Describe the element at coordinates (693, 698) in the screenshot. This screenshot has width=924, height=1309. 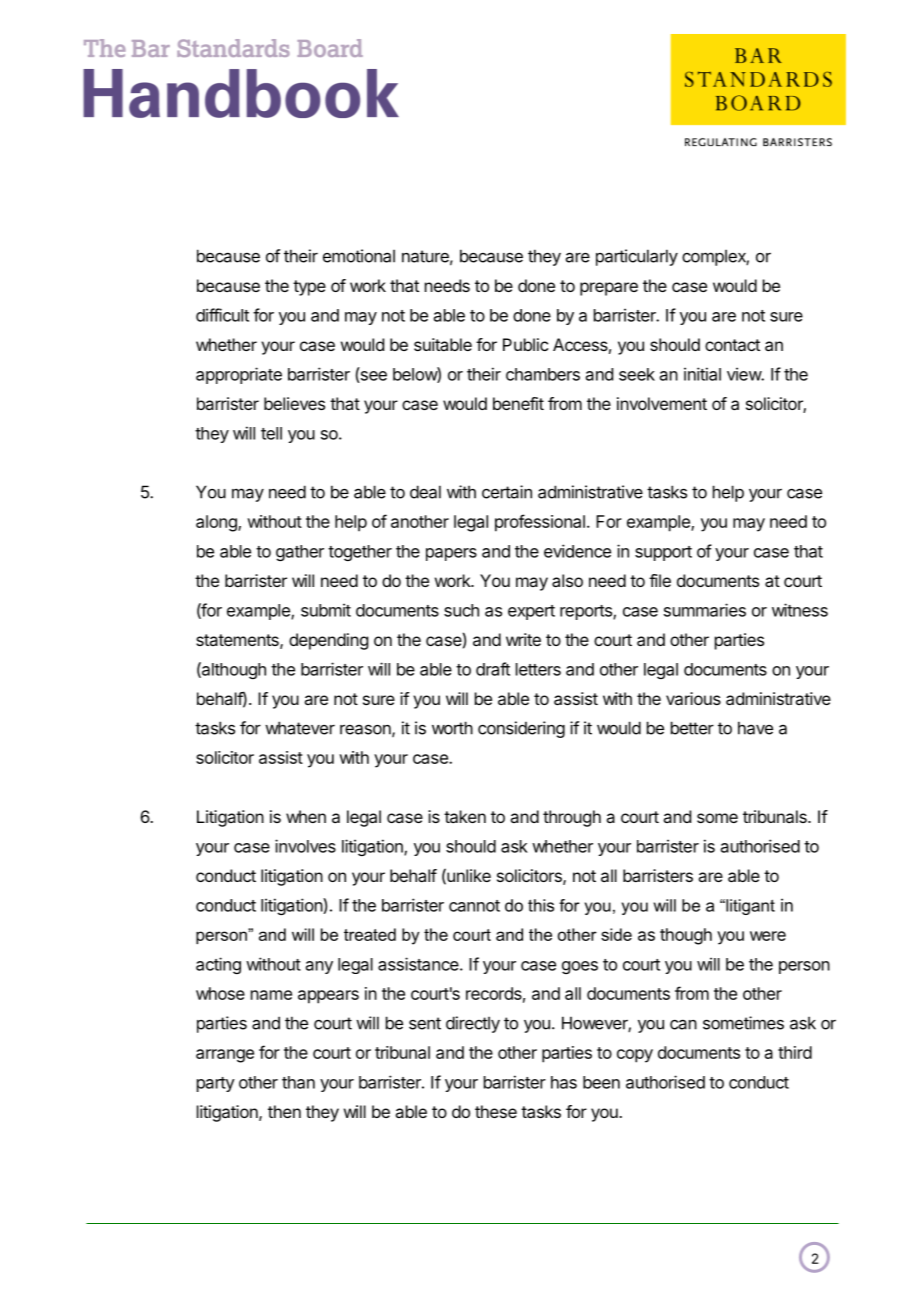
I see `various` at that location.
